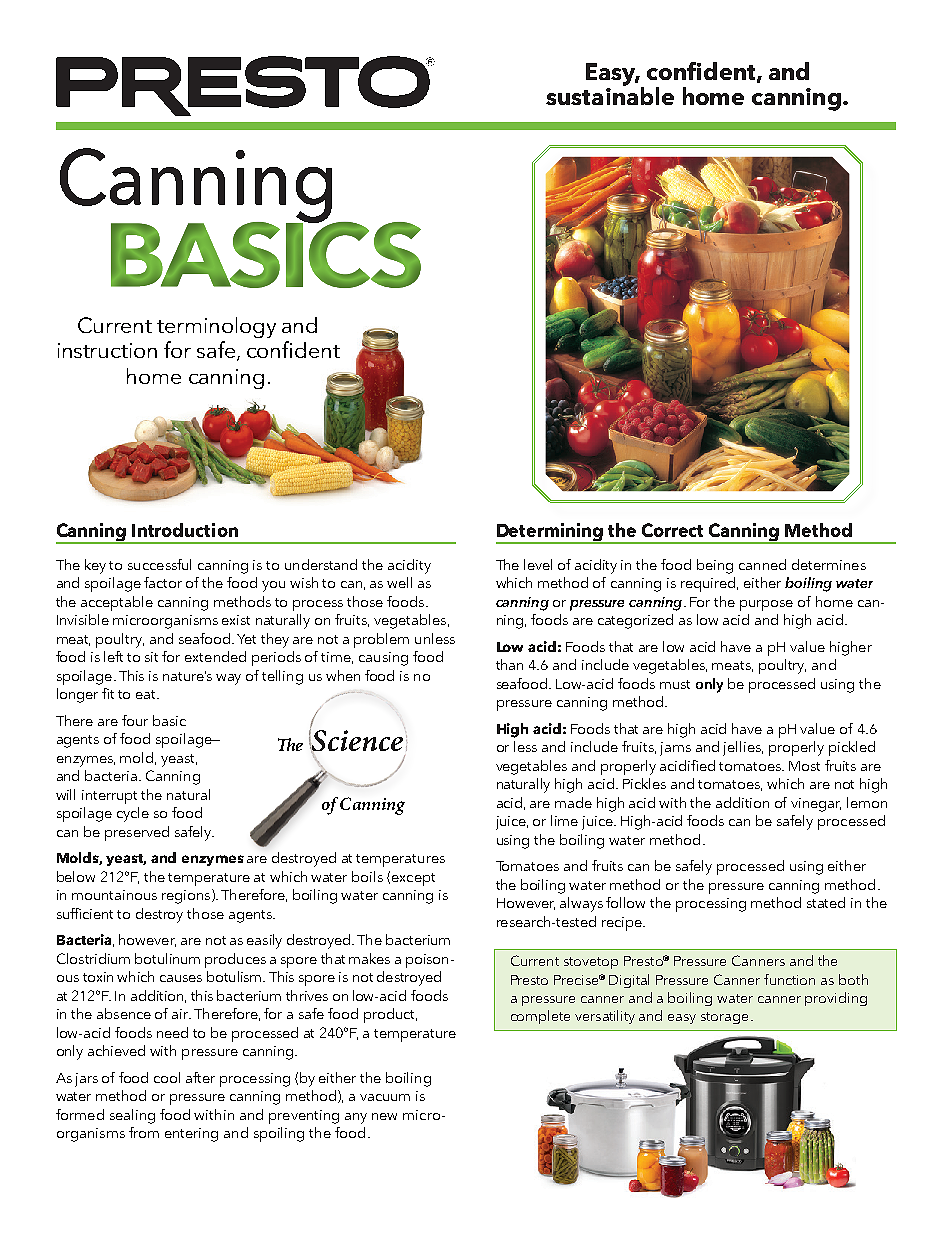 Image resolution: width=952 pixels, height=1233 pixels. What do you see at coordinates (216, 327) in the image?
I see `terminology` at bounding box center [216, 327].
